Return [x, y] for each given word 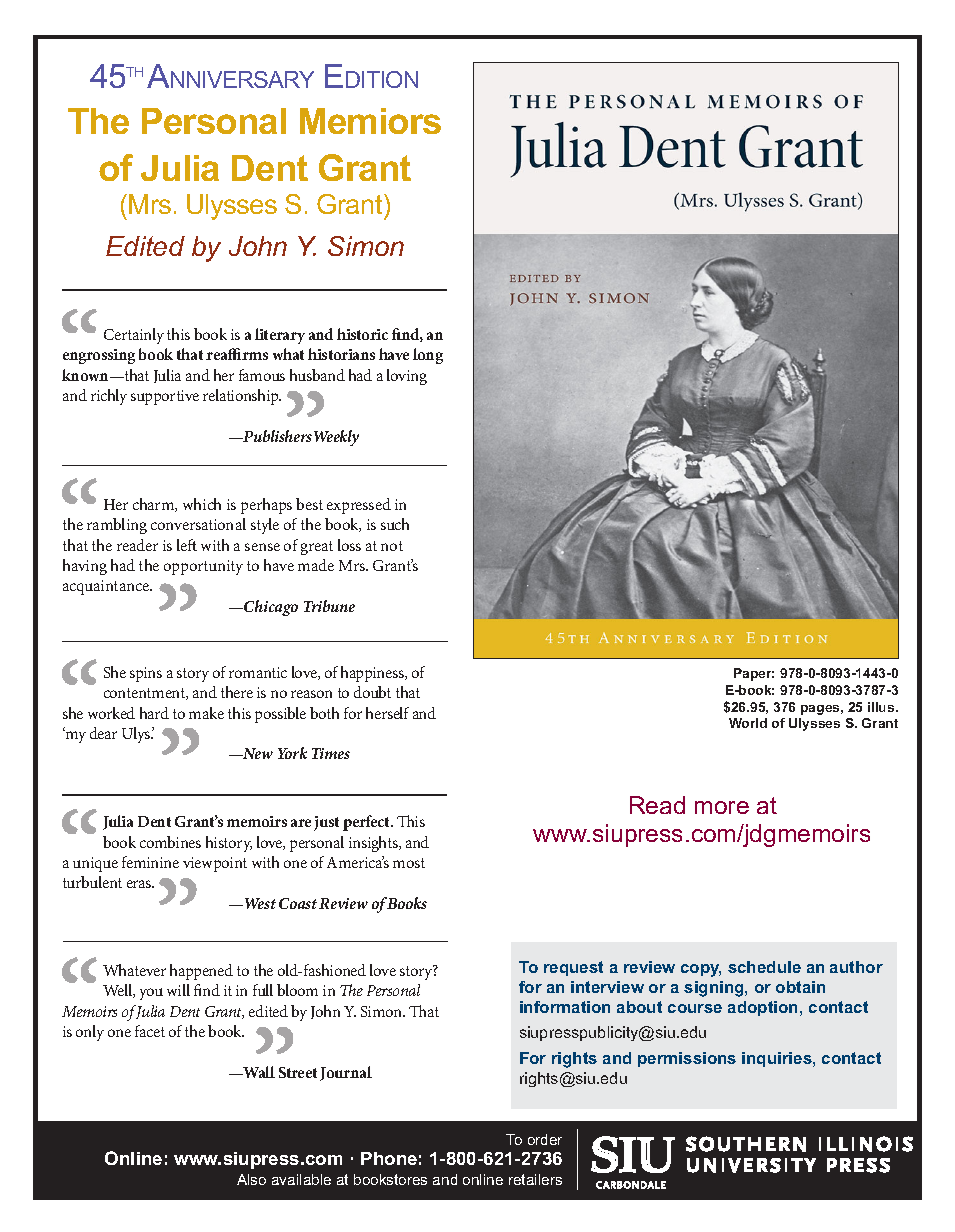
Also [251, 1179]
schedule [764, 967]
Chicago [270, 608]
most [409, 863]
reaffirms [237, 354]
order [545, 1139]
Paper [754, 674]
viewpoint [215, 864]
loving [407, 377]
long [428, 356]
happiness [373, 674]
